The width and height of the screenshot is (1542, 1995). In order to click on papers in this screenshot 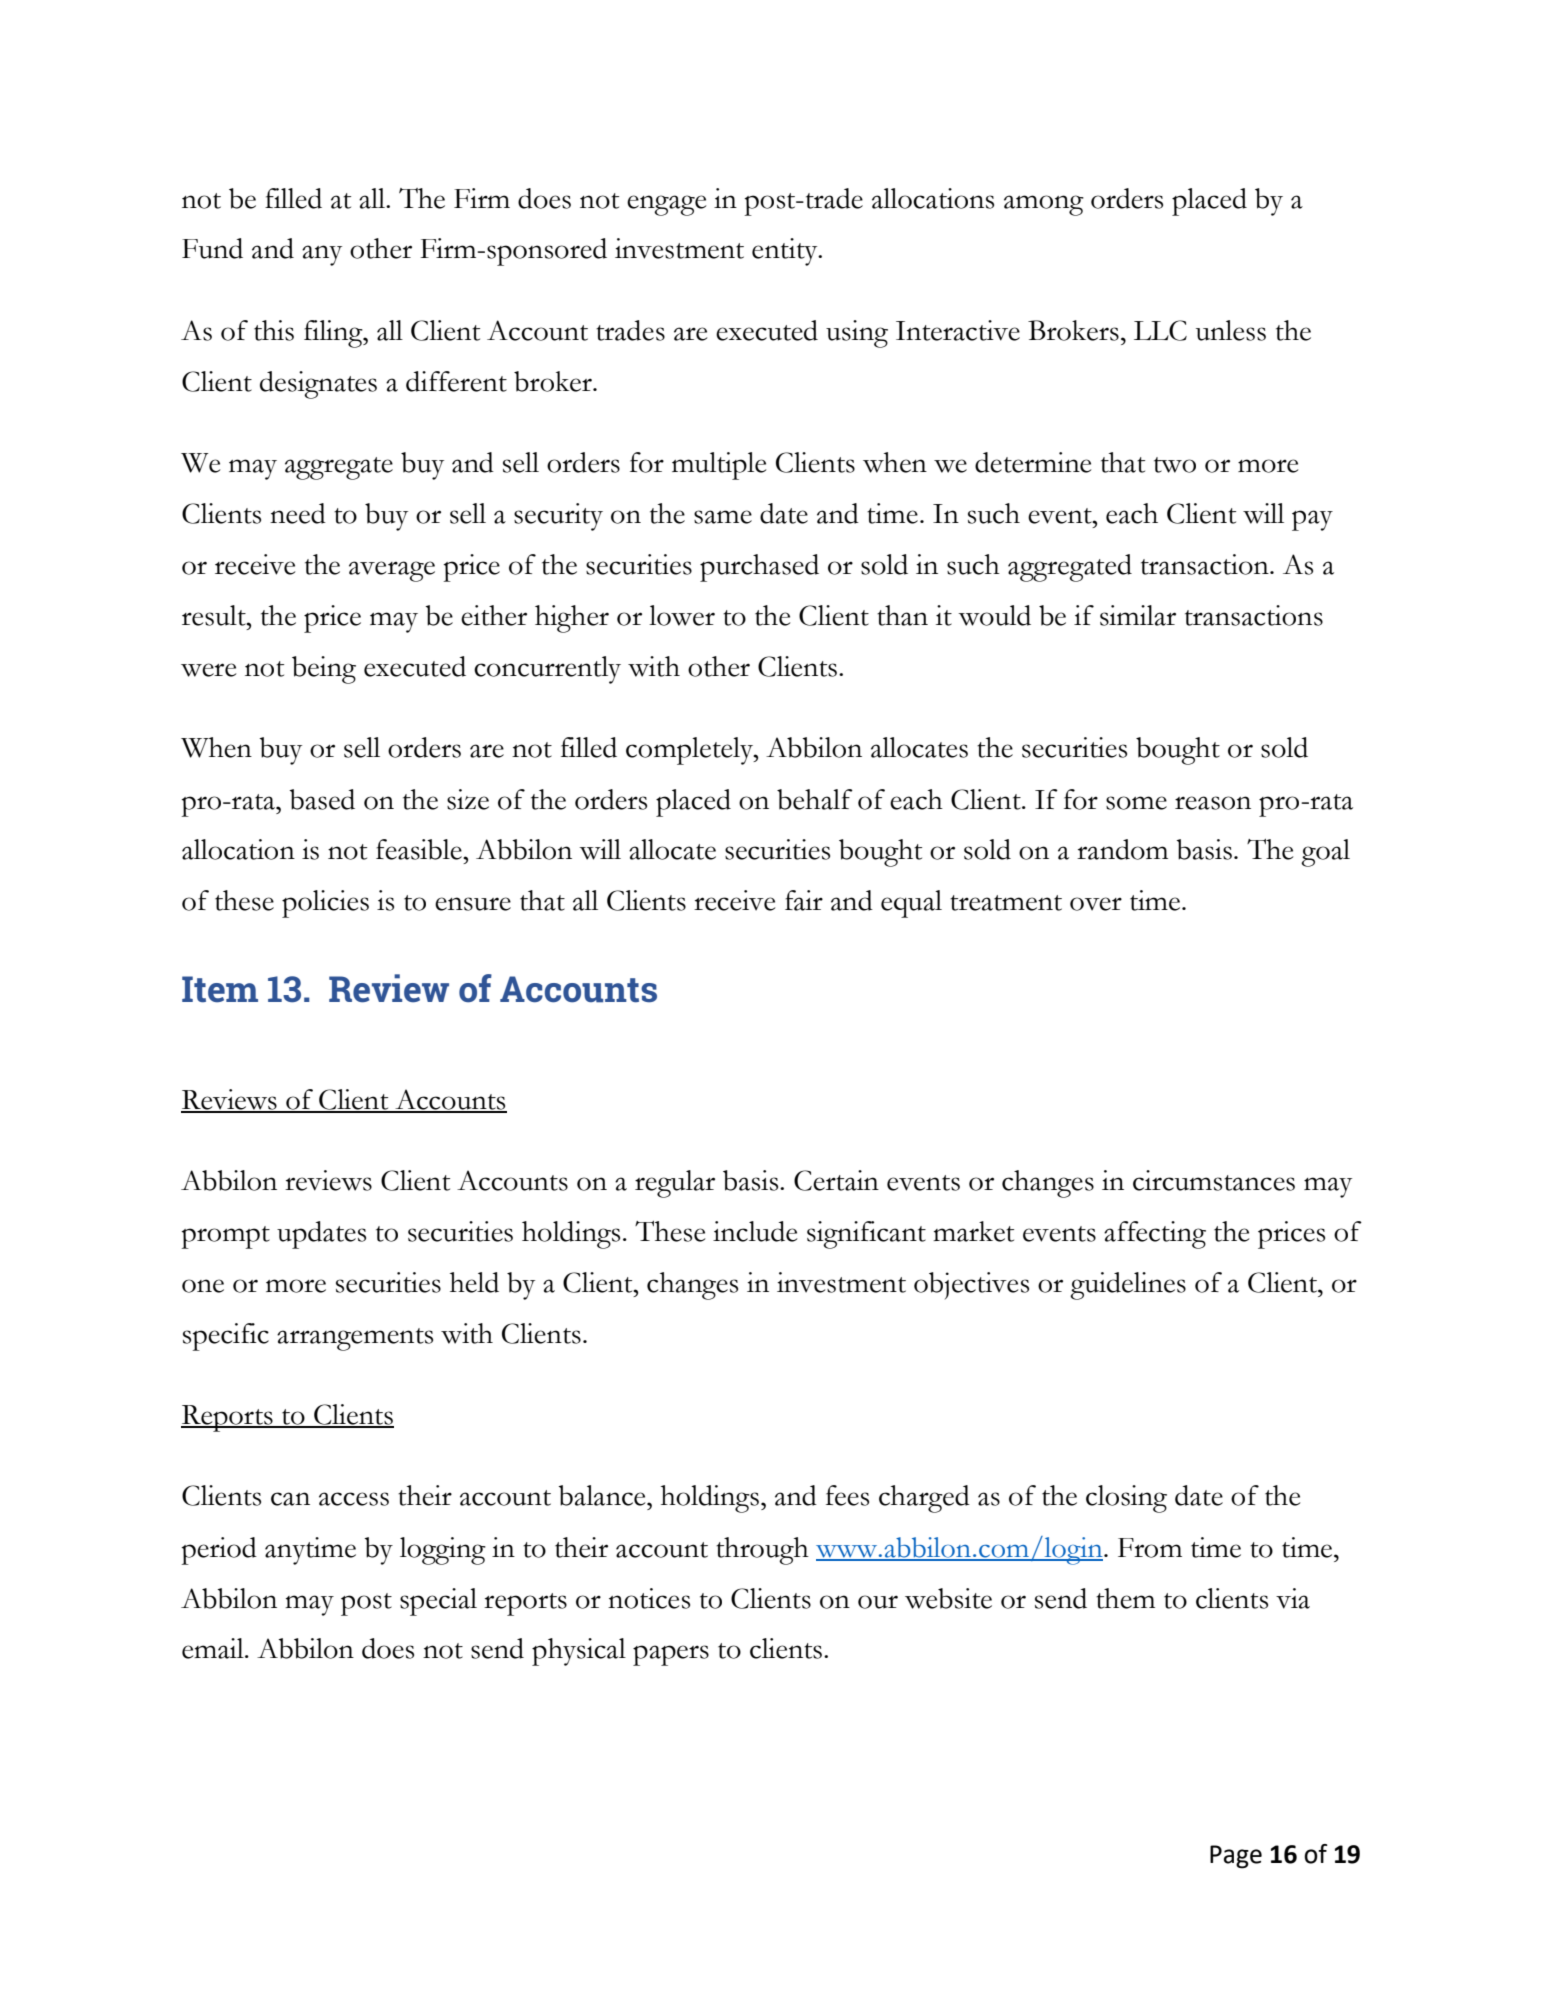, I will do `click(671, 1655)`.
